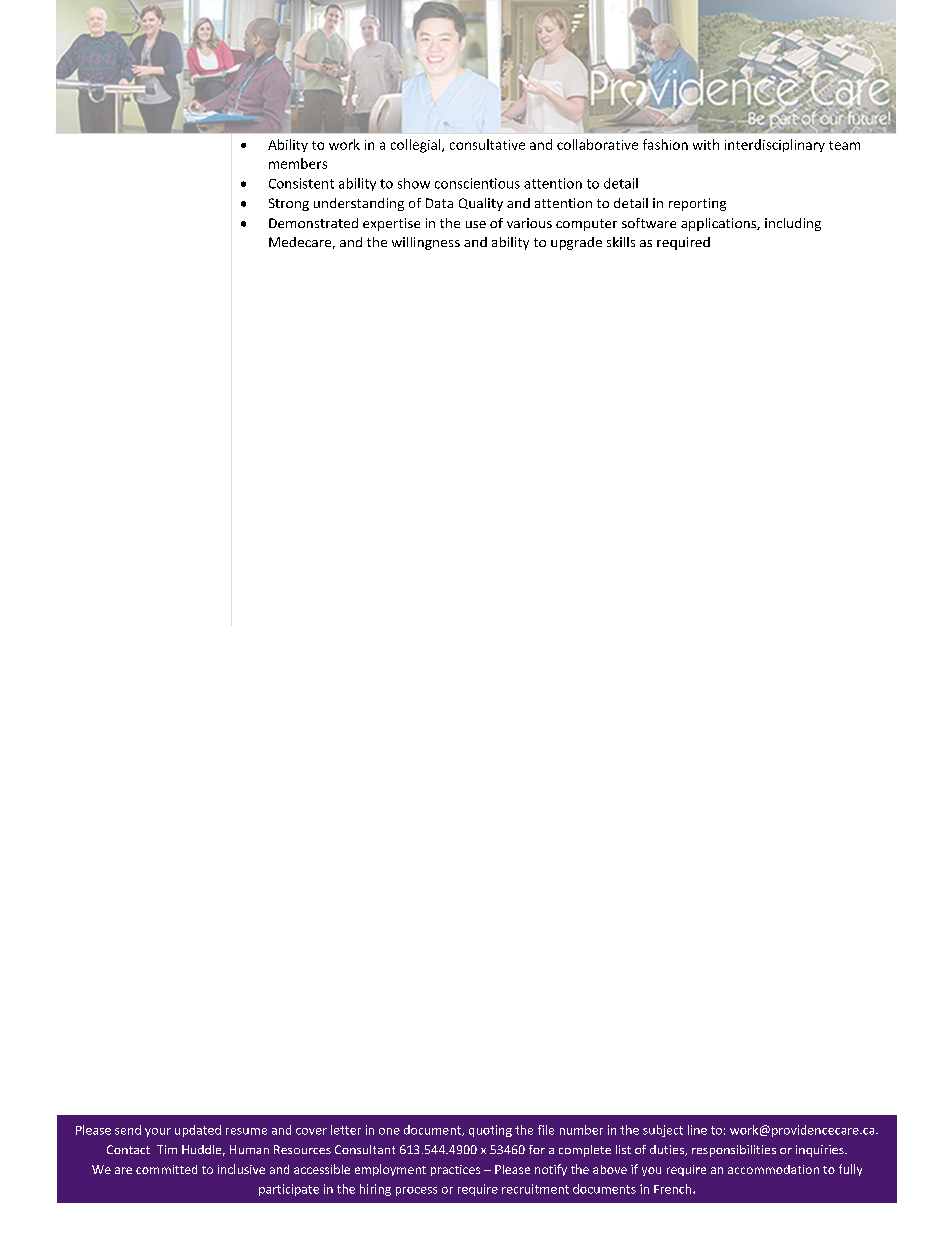 This screenshot has height=1233, width=952. I want to click on line, so click(697, 1130).
